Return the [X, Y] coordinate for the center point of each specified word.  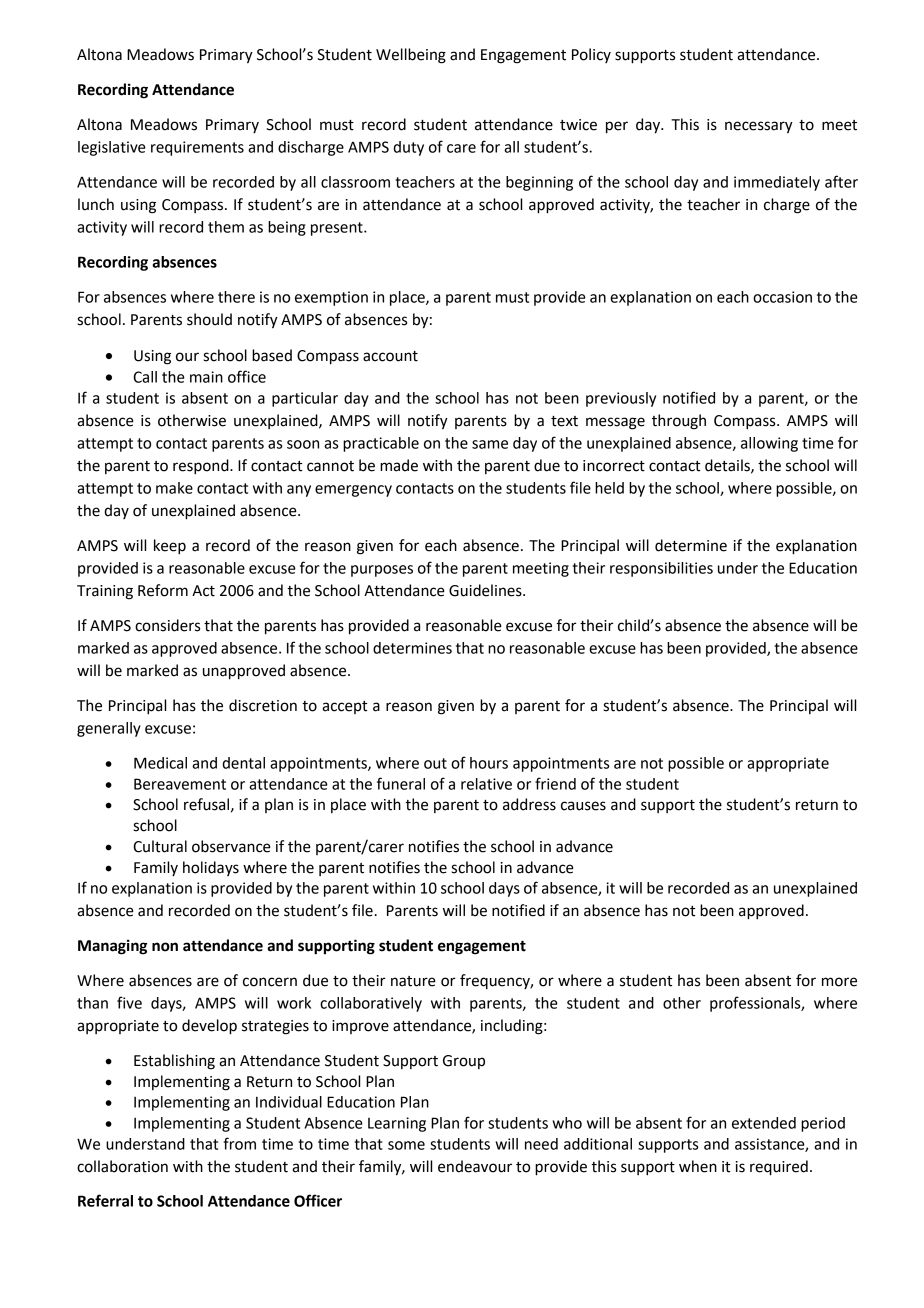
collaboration [122, 1166]
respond [202, 467]
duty [408, 148]
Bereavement [180, 784]
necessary [759, 127]
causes [583, 806]
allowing [769, 444]
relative [486, 784]
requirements [197, 148]
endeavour [475, 1166]
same [490, 444]
